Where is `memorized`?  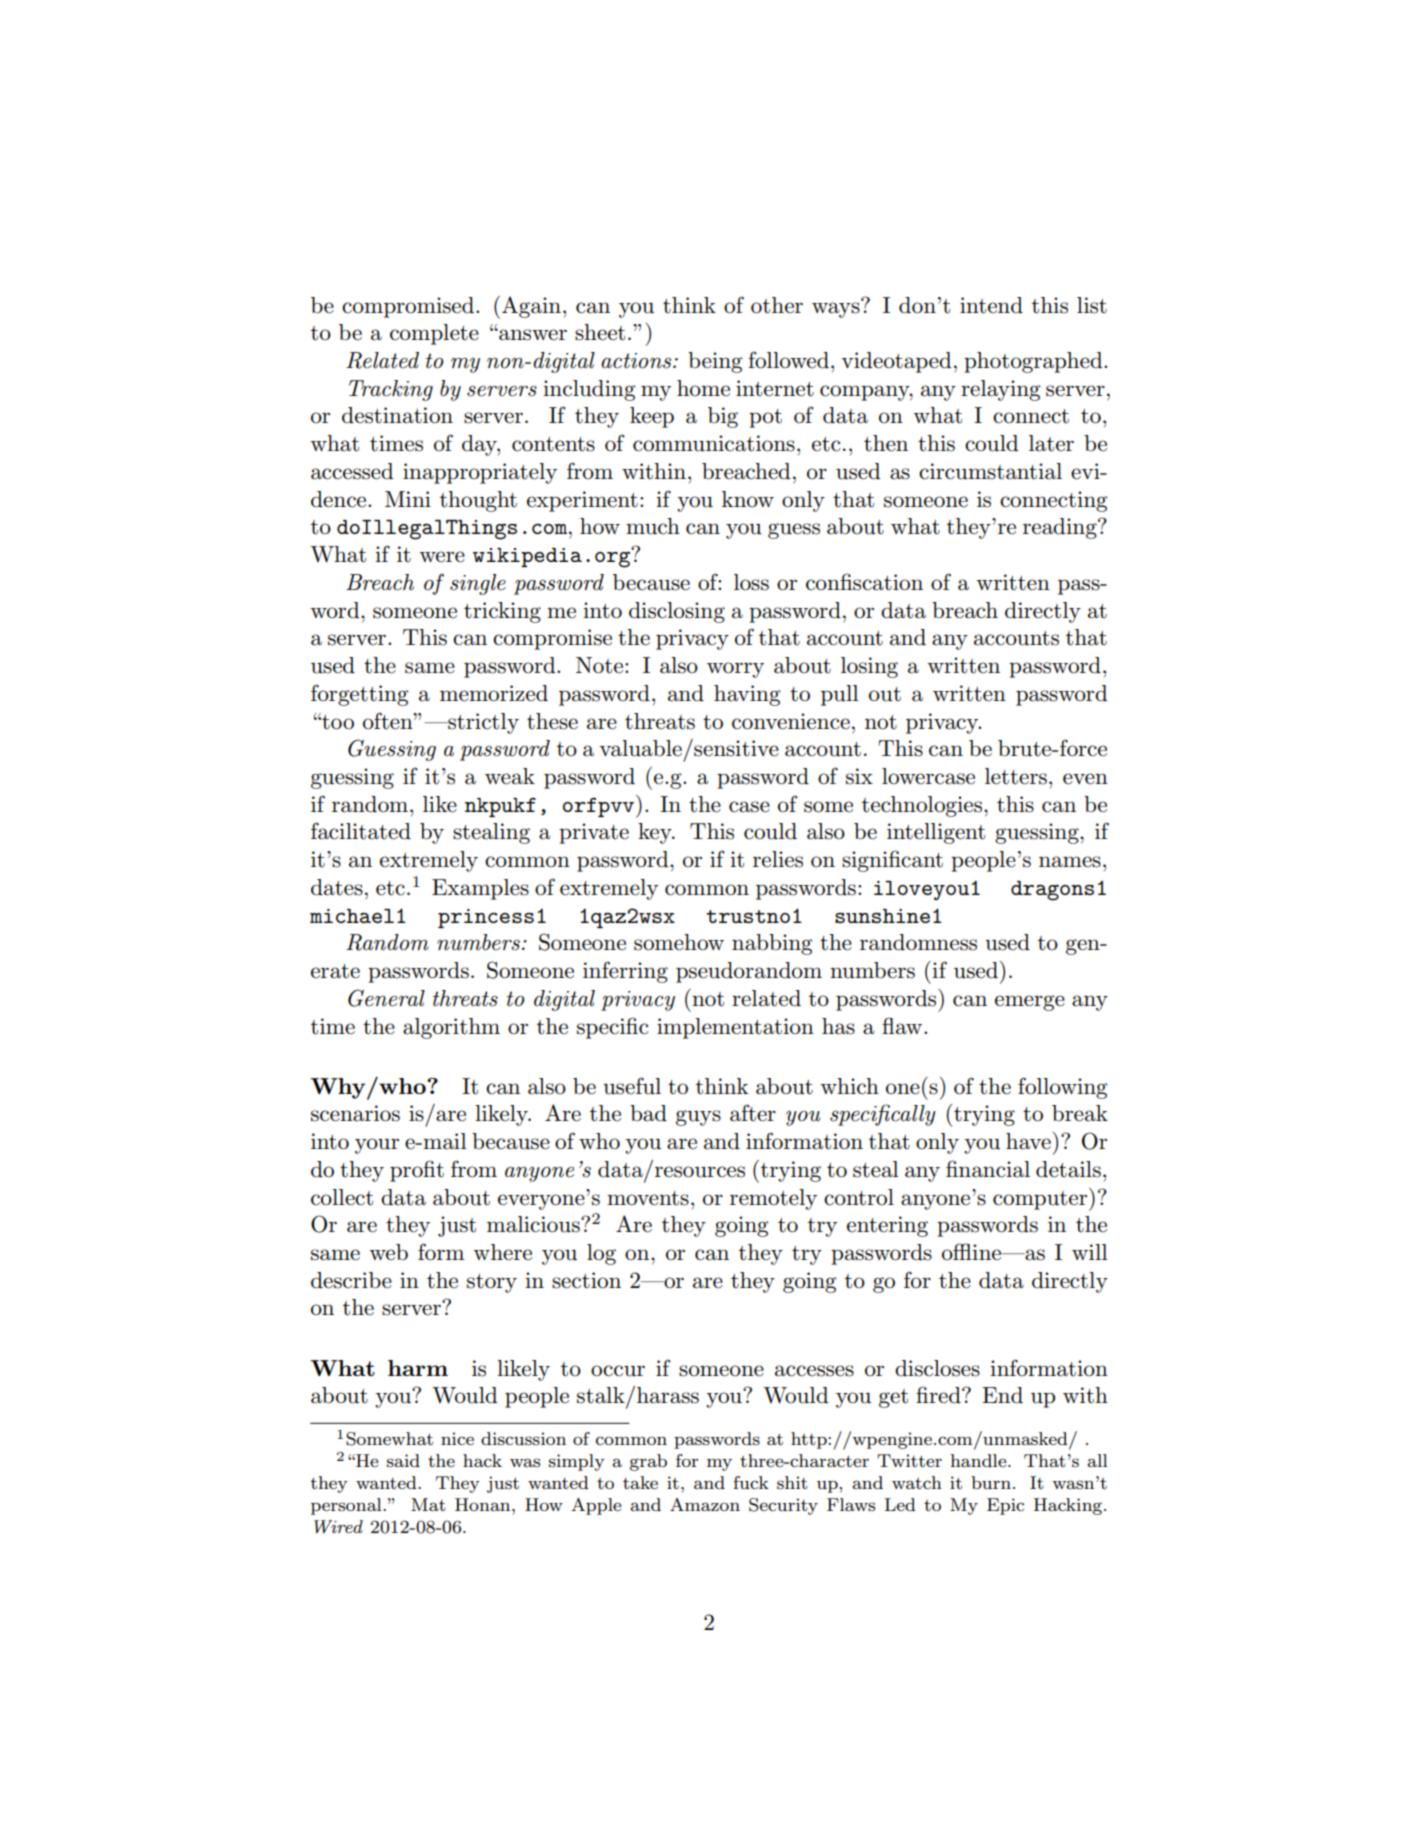
memorized is located at coordinates (494, 693).
